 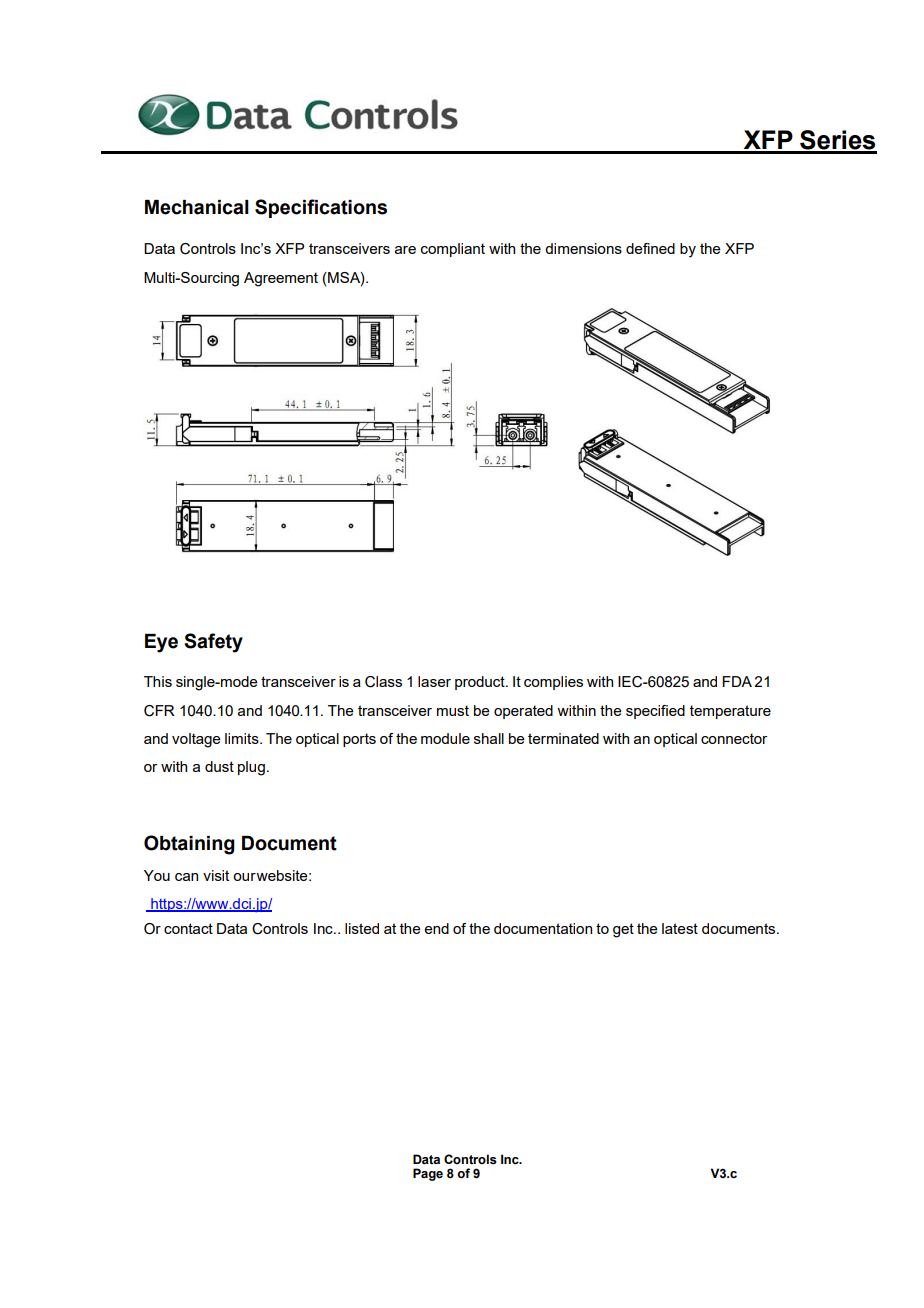 What do you see at coordinates (434, 681) in the page?
I see `laser` at bounding box center [434, 681].
